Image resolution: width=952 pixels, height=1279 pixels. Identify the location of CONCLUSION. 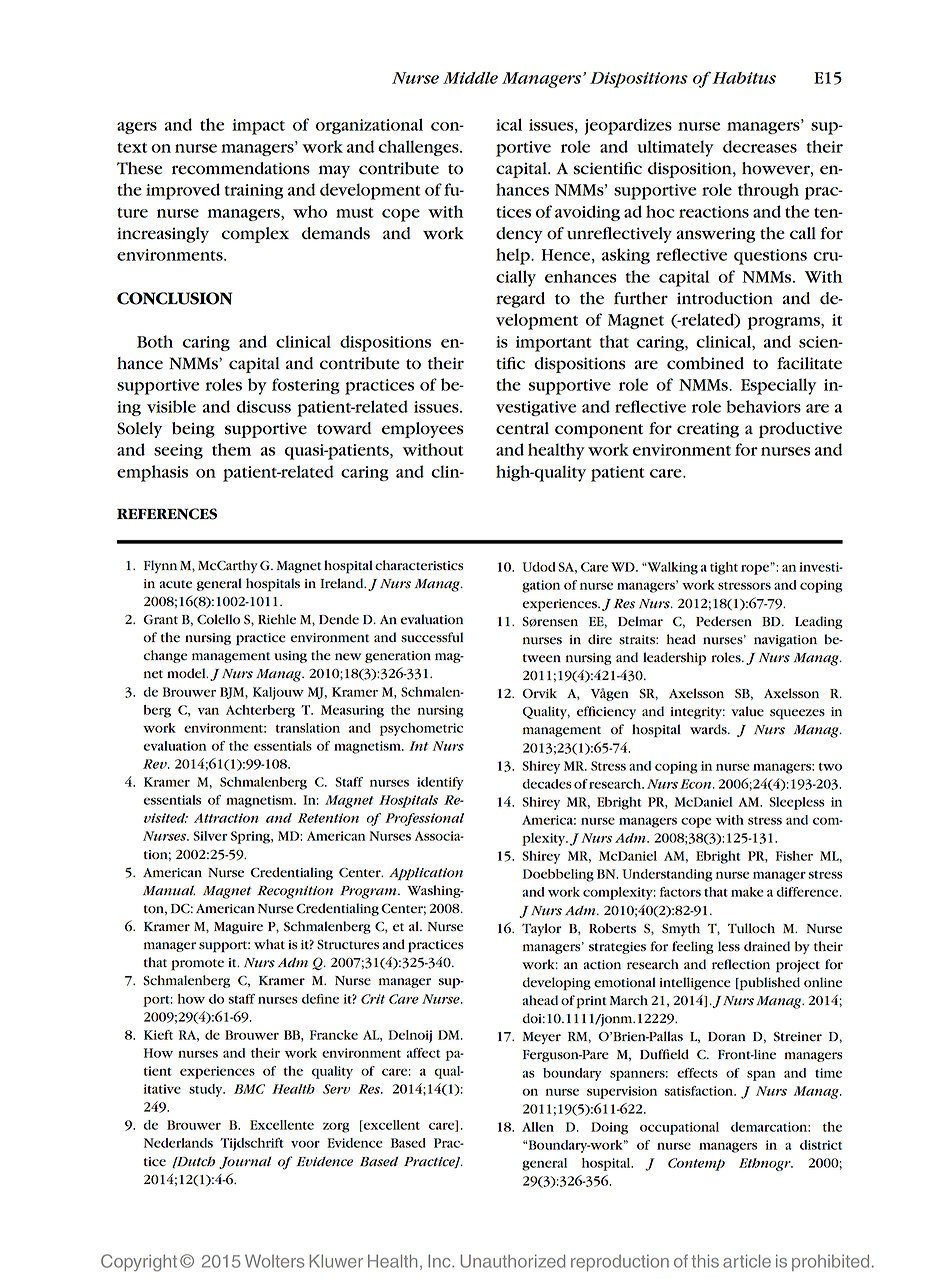
(174, 298).
